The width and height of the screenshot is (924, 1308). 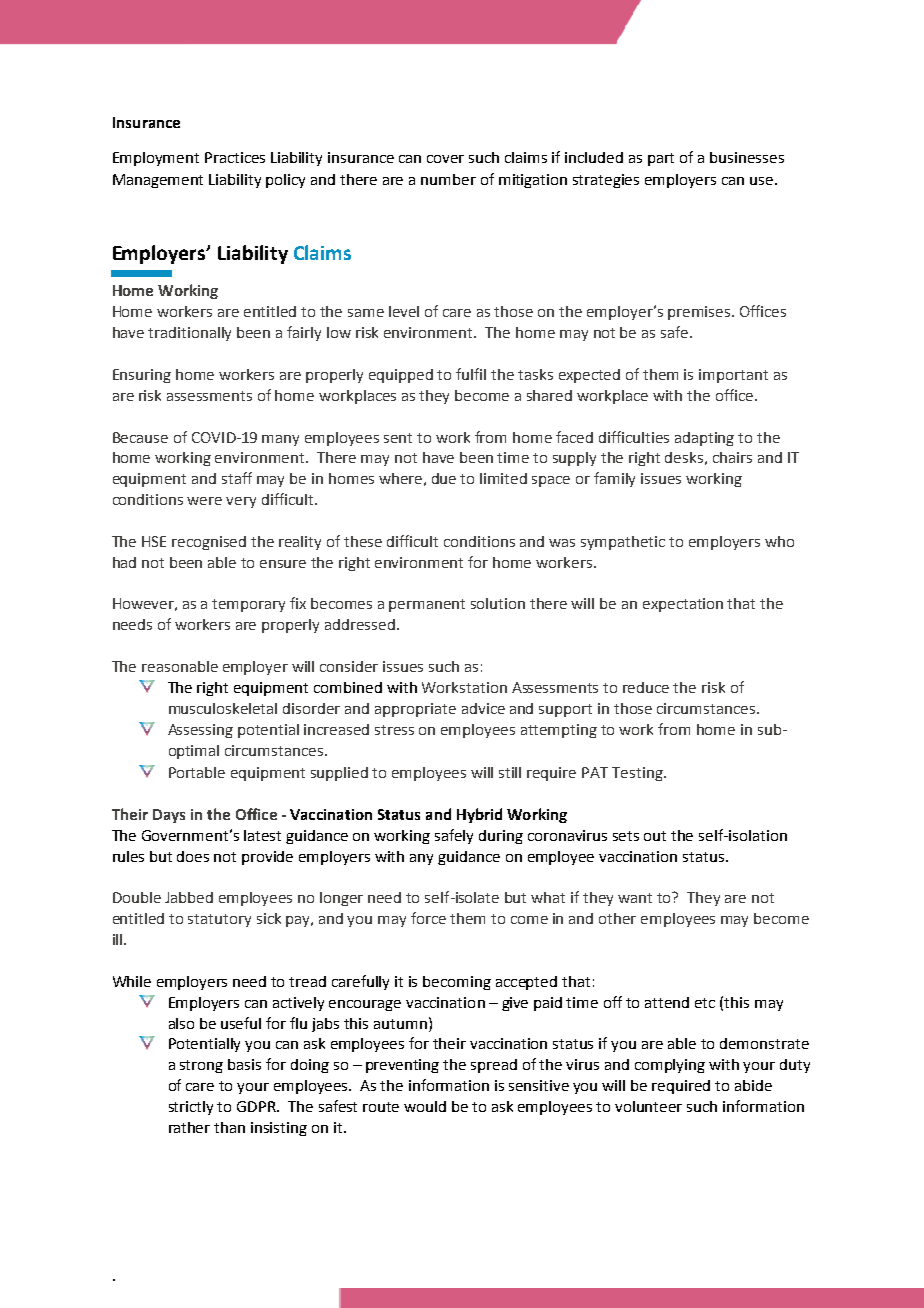 I want to click on chairs, so click(x=732, y=457).
